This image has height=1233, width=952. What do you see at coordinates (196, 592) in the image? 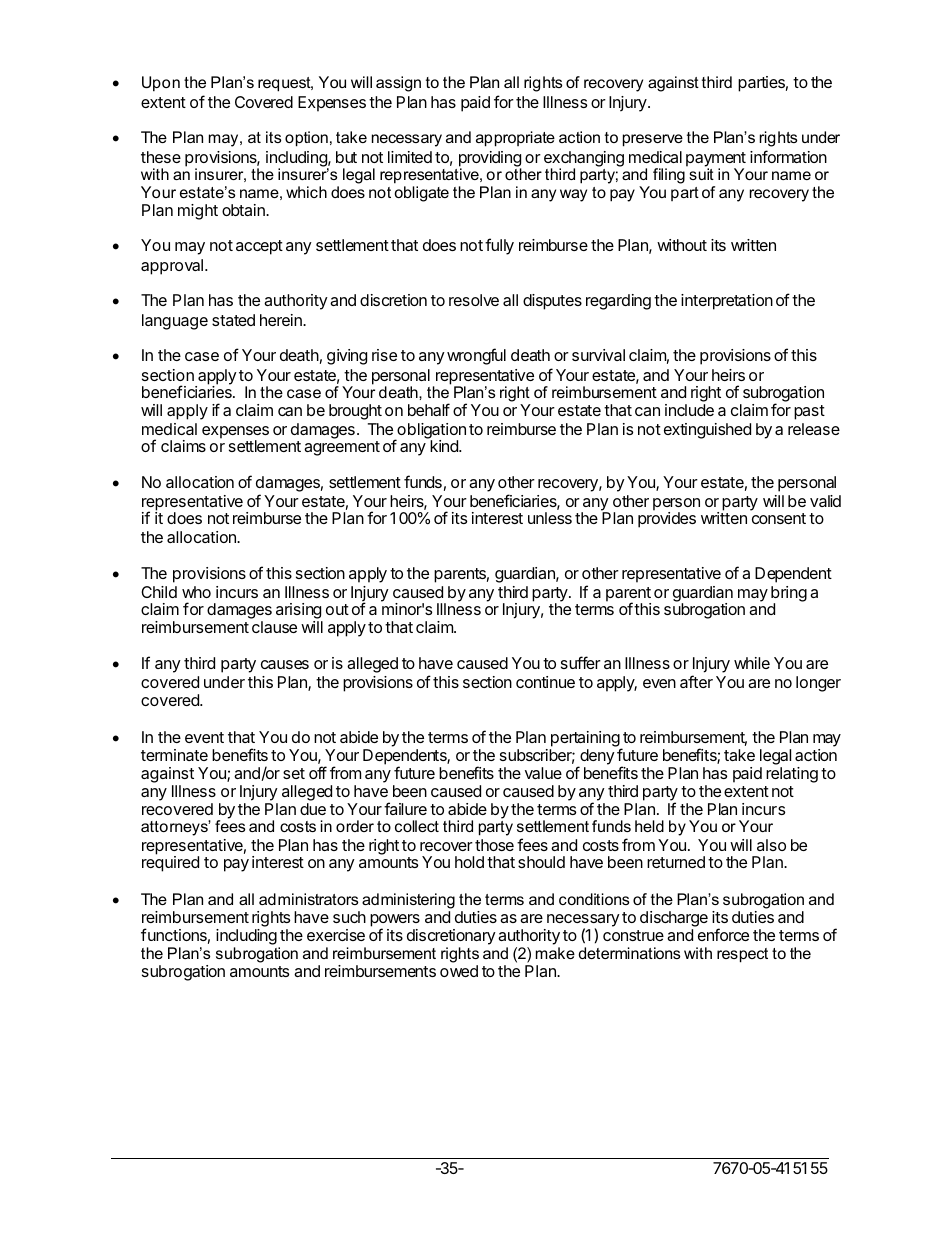
I see `who` at bounding box center [196, 592].
